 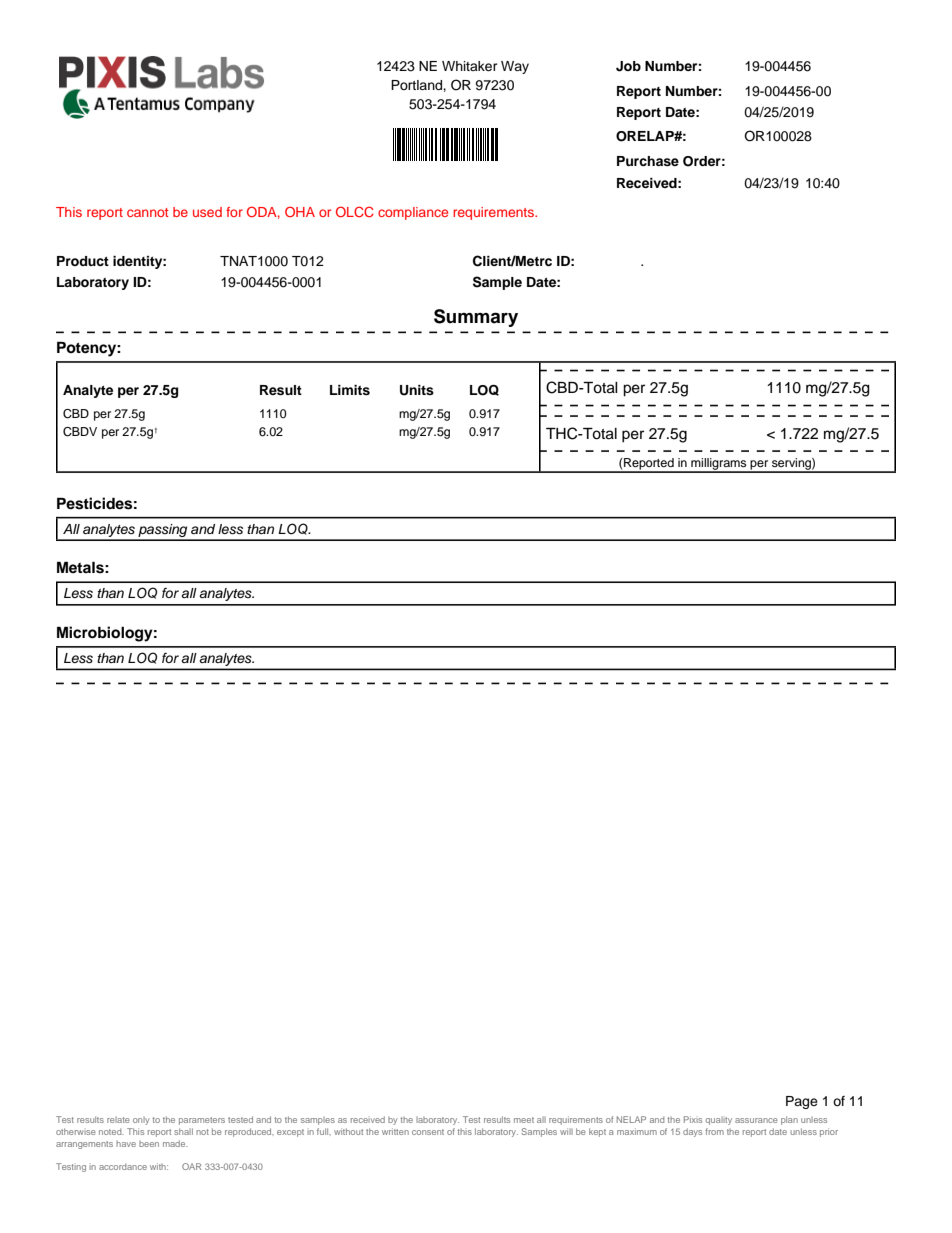 What do you see at coordinates (802, 1102) in the screenshot?
I see `Page` at bounding box center [802, 1102].
